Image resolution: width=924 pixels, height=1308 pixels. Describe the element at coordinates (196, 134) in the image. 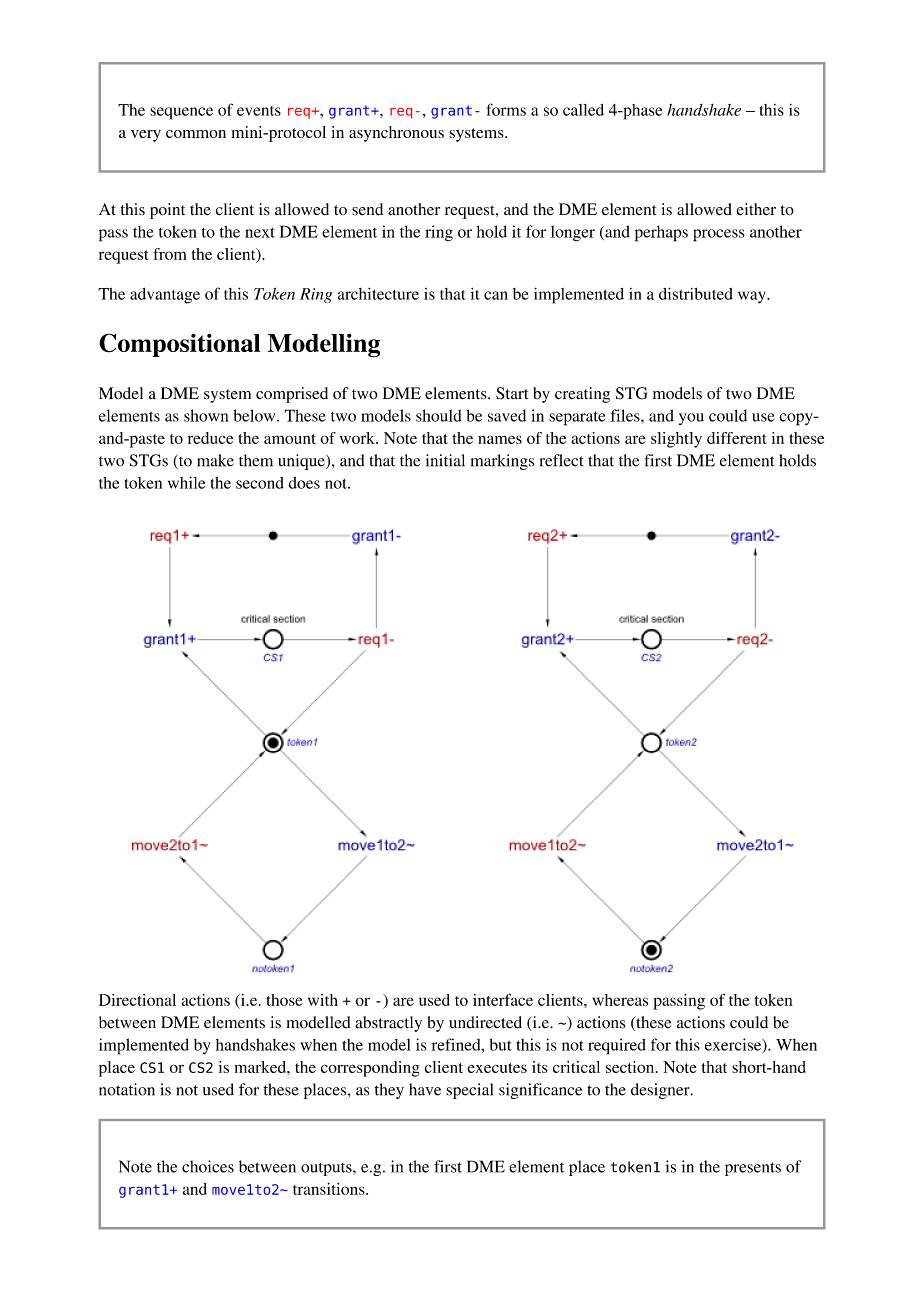

I see `common` at that location.
